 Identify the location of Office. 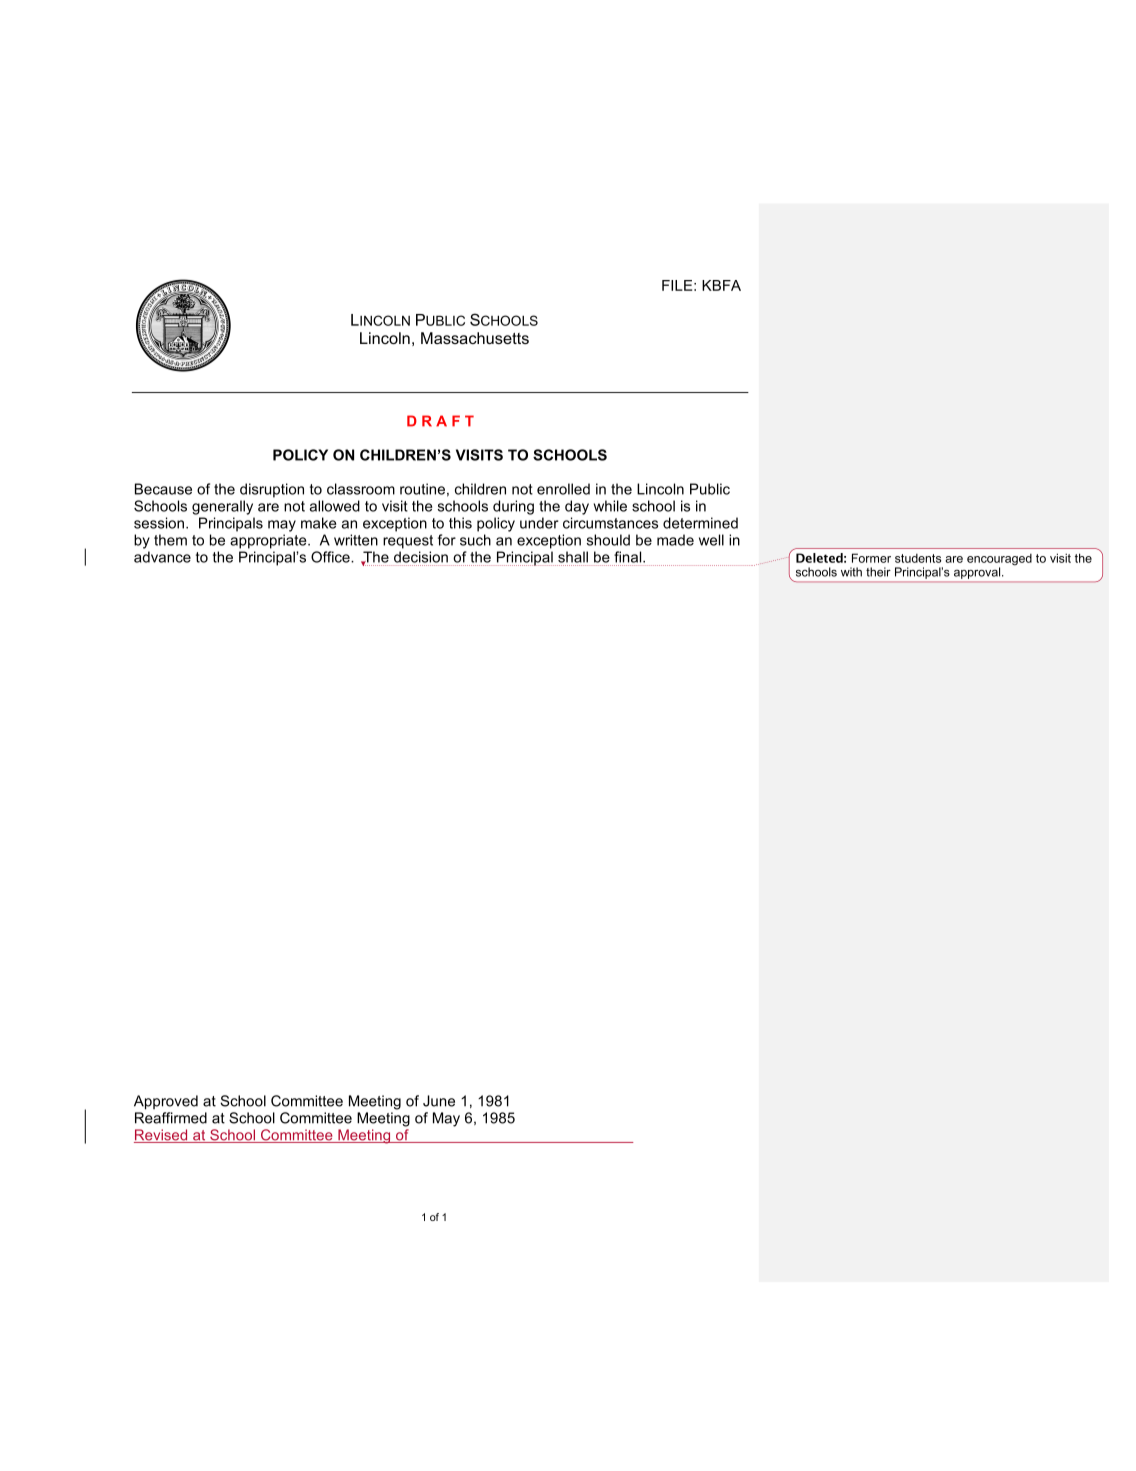
(331, 557).
